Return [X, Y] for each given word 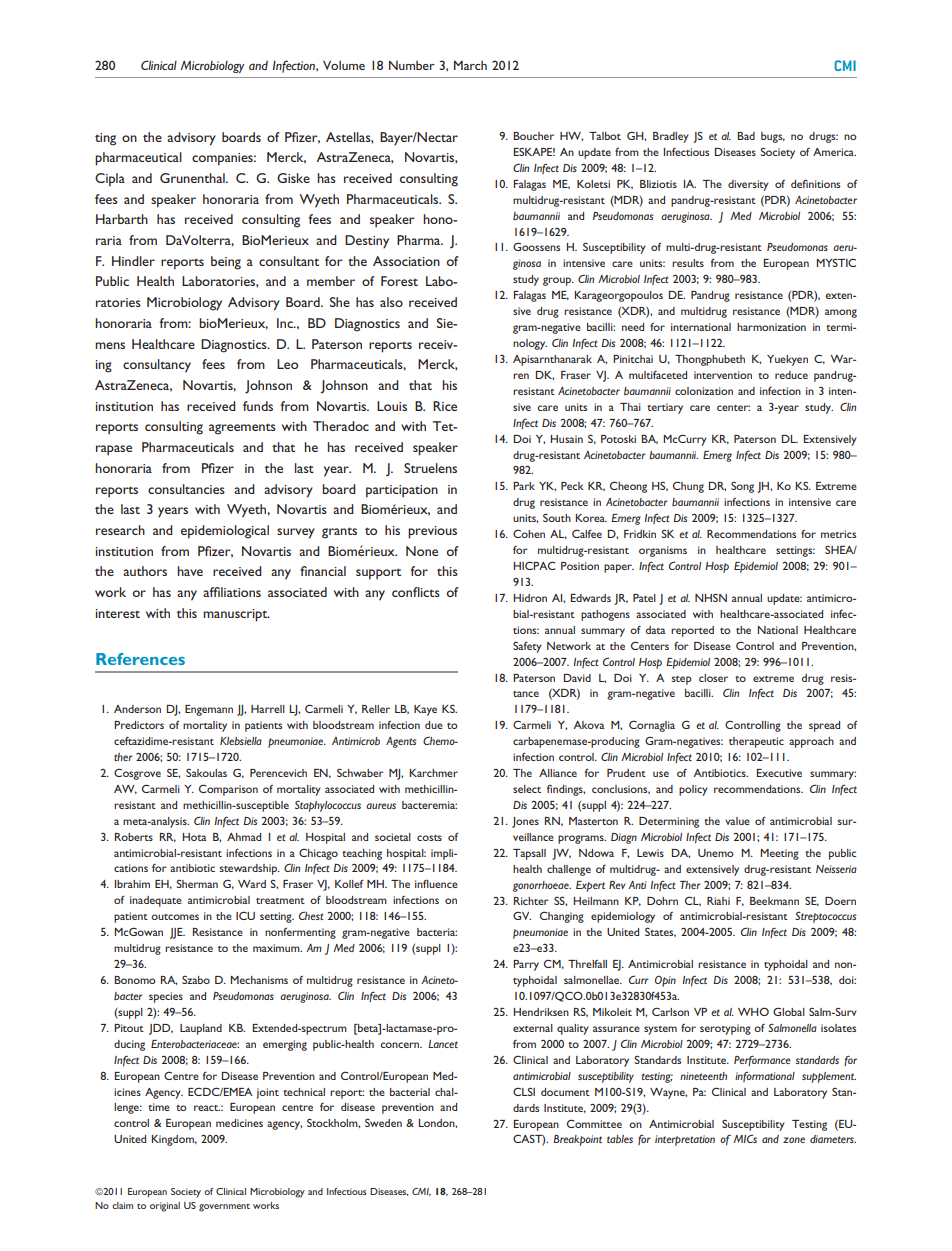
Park [524, 486]
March [470, 65]
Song [742, 487]
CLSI [524, 1091]
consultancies [186, 489]
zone [794, 1140]
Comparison [228, 790]
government [224, 1208]
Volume [344, 65]
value [737, 821]
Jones [525, 822]
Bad [746, 136]
